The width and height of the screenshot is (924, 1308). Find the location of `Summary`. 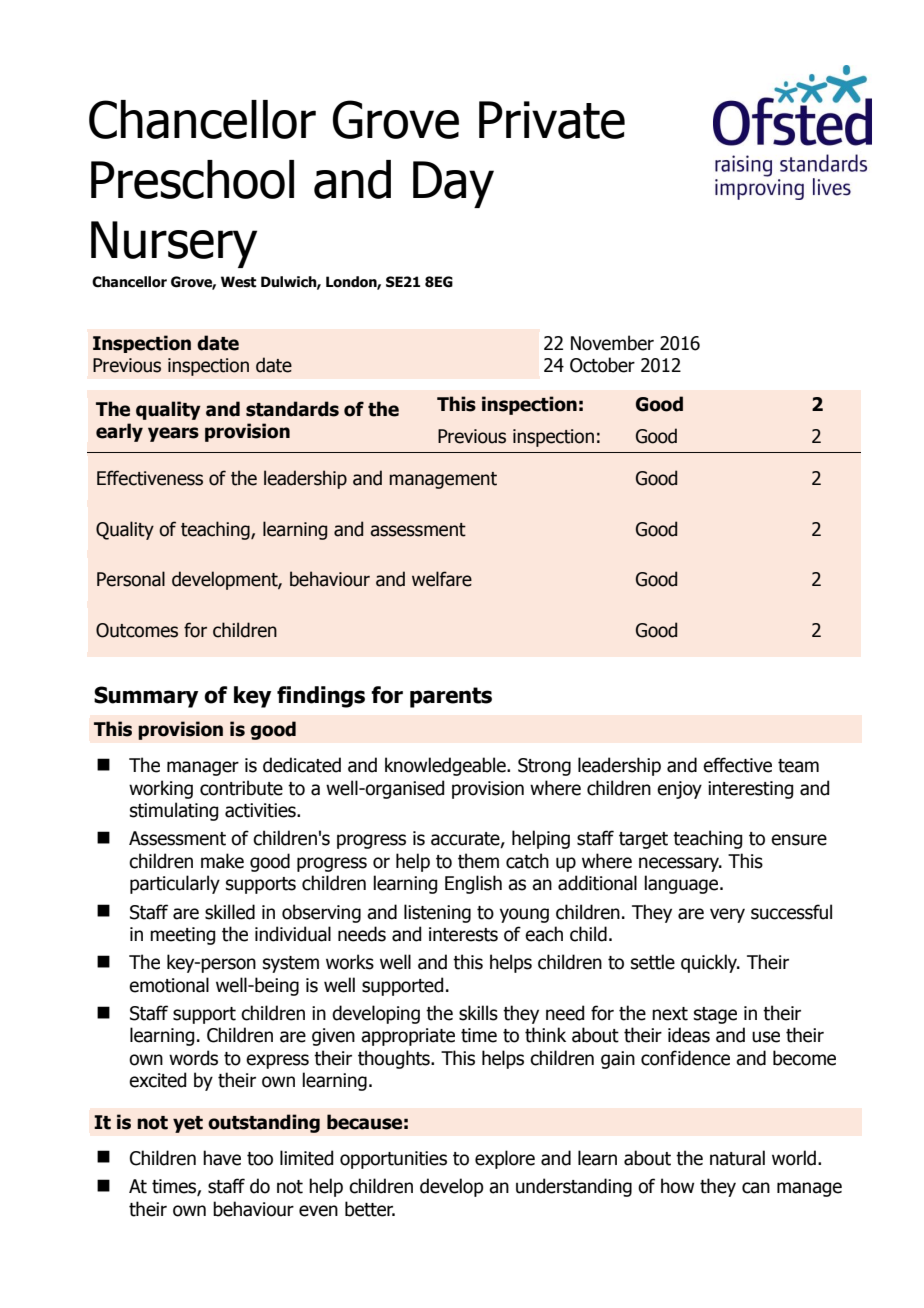

Summary is located at coordinates (146, 697).
